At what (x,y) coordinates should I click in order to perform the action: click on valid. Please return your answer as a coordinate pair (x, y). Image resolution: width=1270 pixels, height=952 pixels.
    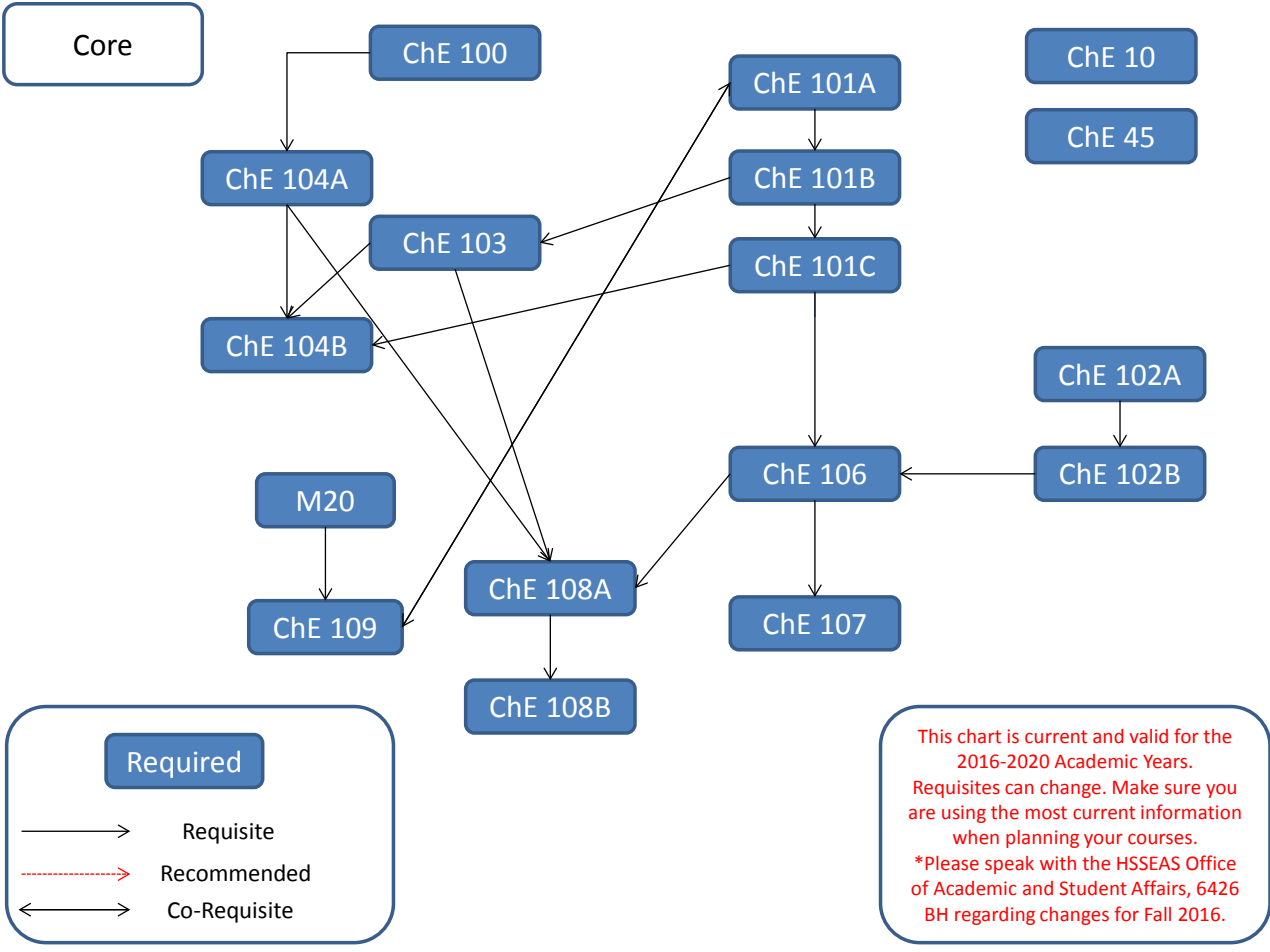
    Looking at the image, I should click on (1148, 736).
